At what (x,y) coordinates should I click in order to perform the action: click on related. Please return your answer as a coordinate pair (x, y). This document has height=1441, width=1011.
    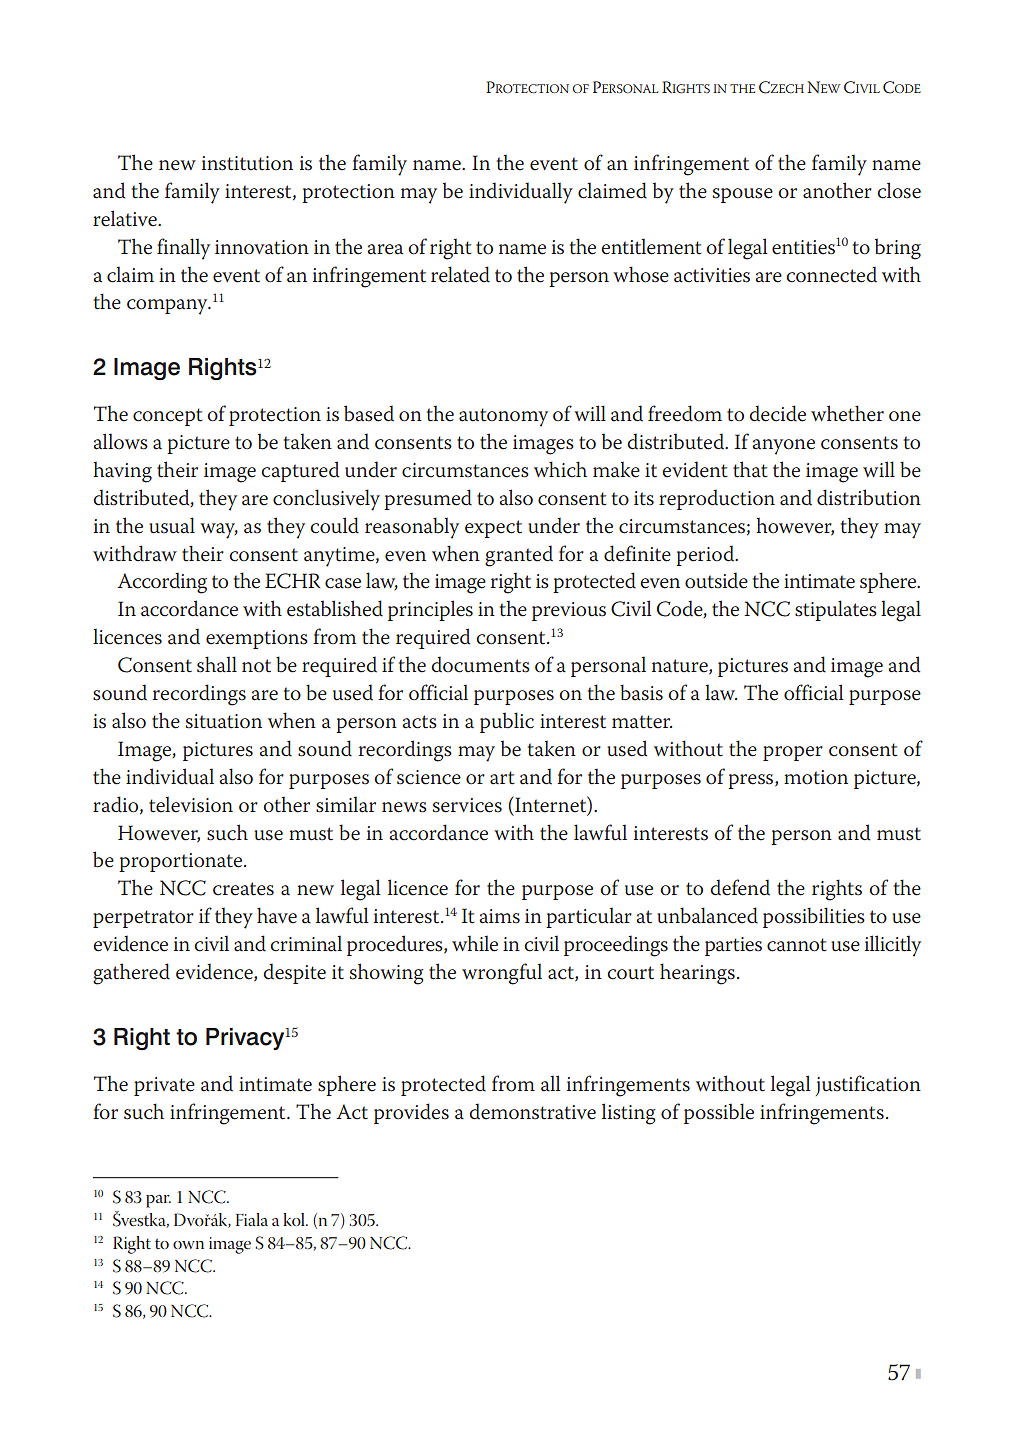
    Looking at the image, I should click on (460, 274).
